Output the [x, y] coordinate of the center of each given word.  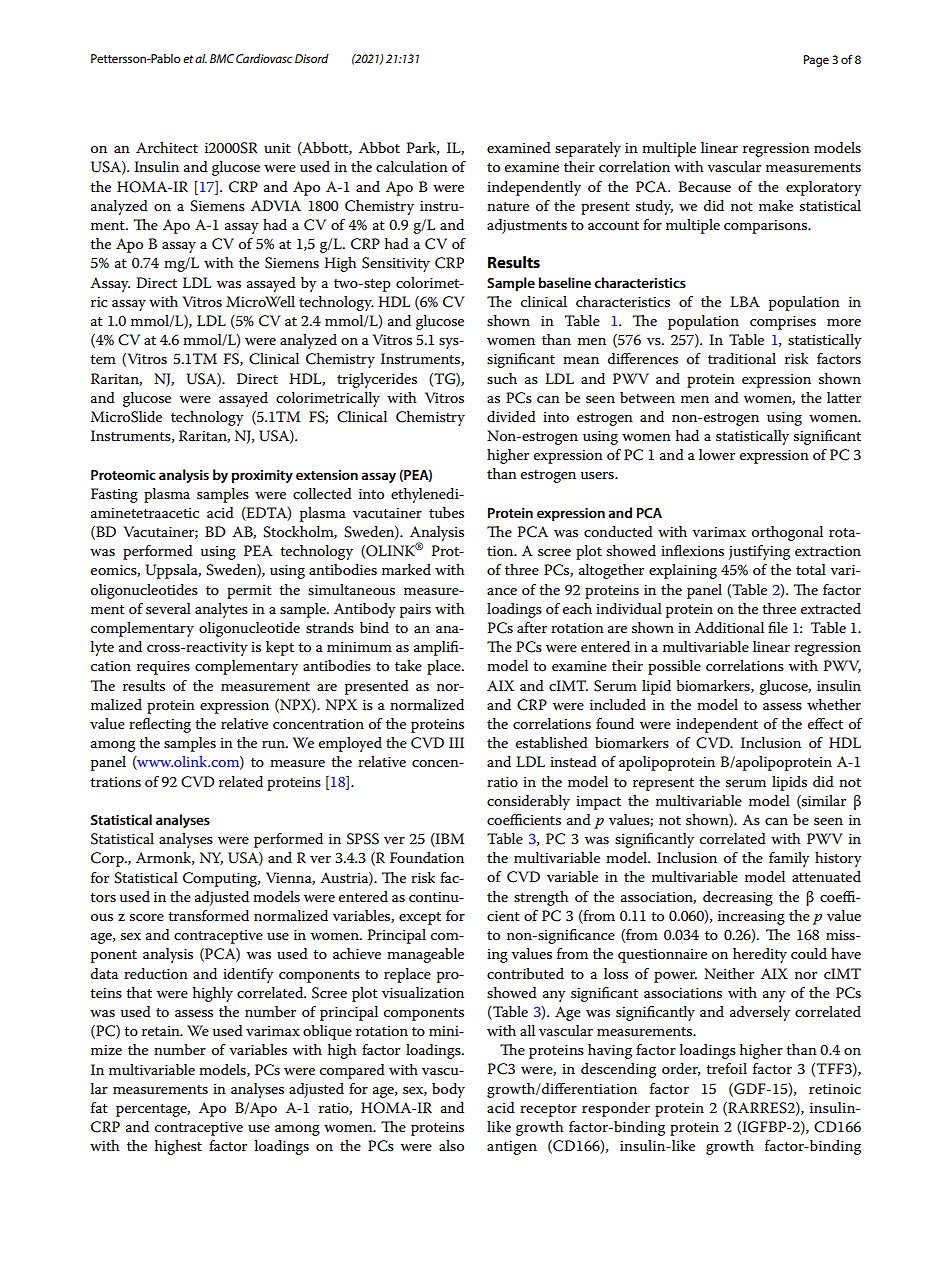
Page [816, 61]
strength [541, 898]
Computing [221, 879]
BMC [222, 58]
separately [588, 149]
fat [99, 1107]
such [502, 378]
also [451, 1145]
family [789, 859]
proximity [262, 476]
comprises [783, 323]
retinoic [835, 1089]
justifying [759, 552]
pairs [415, 611]
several [168, 608]
